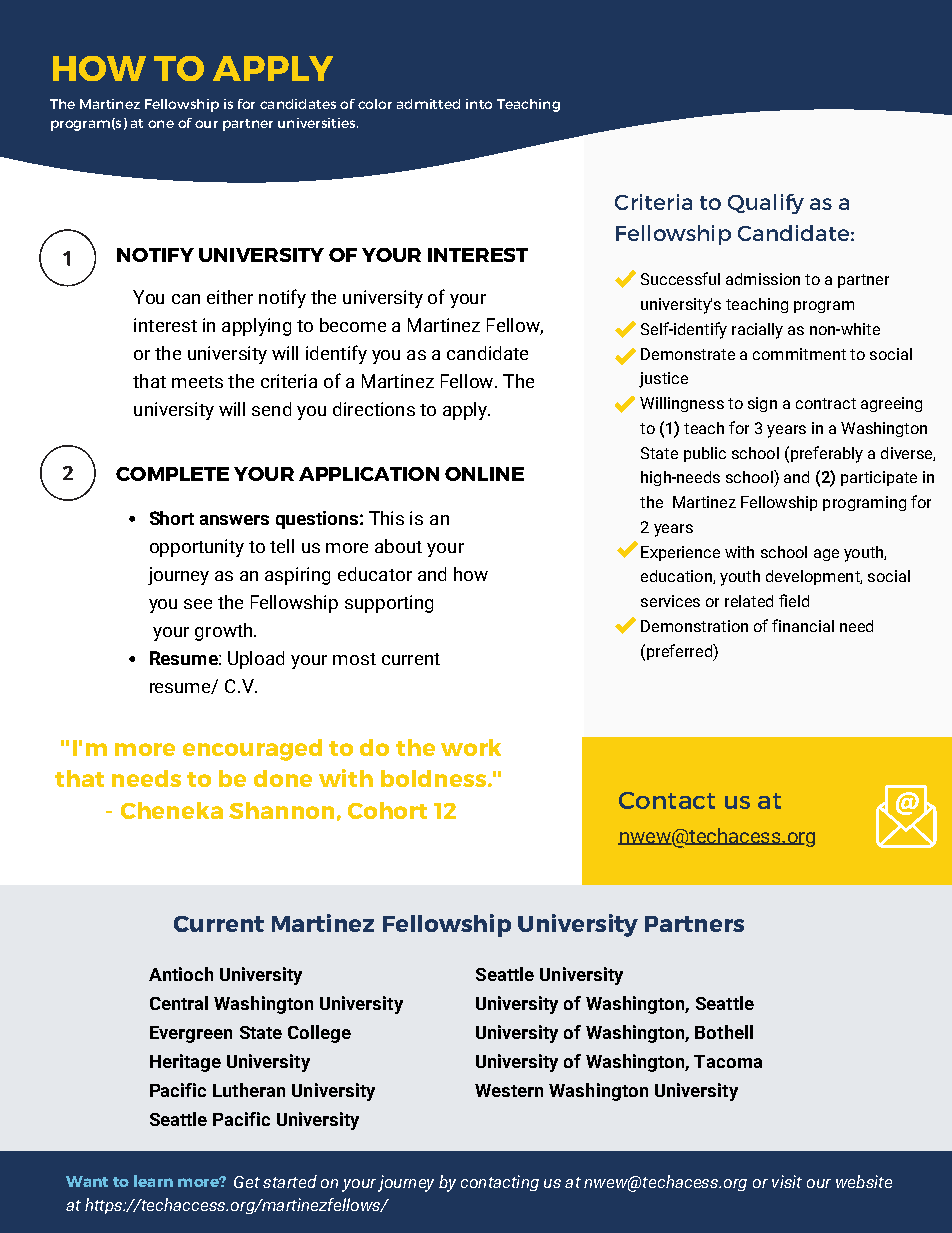  I want to click on contract, so click(826, 403).
